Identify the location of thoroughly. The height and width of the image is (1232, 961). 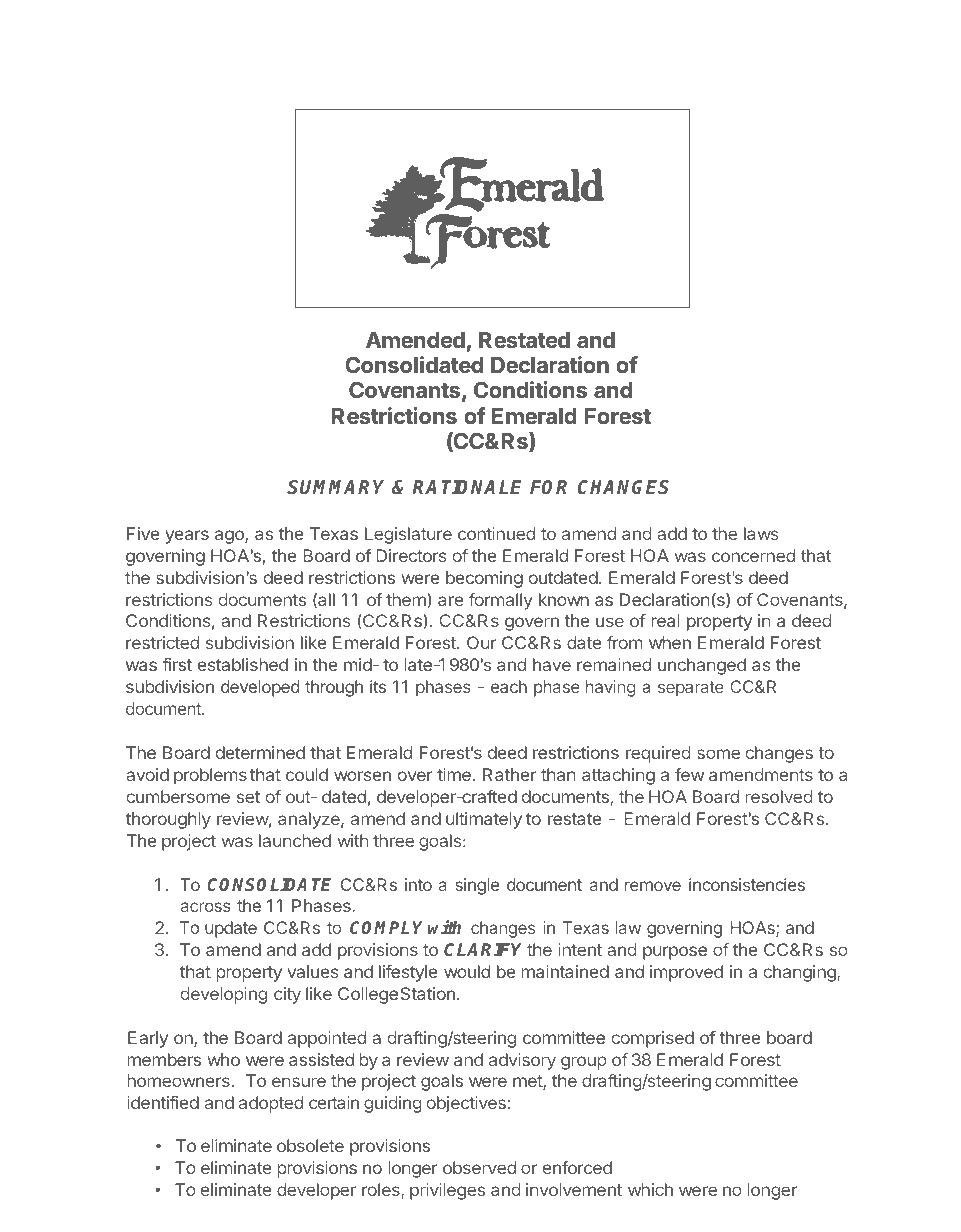
(168, 820).
